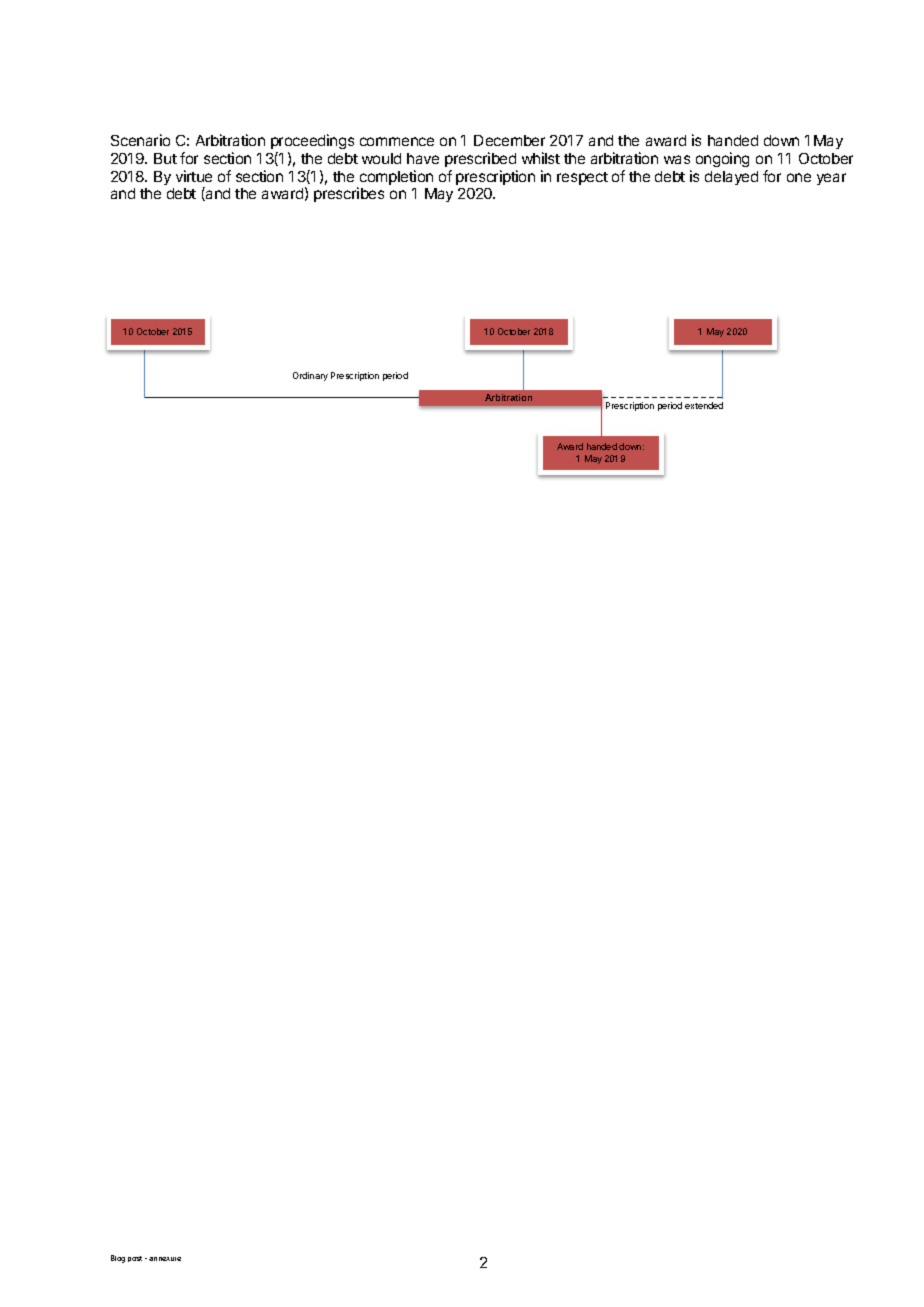 This image has width=924, height=1307. Describe the element at coordinates (135, 1259) in the image. I see `post` at that location.
